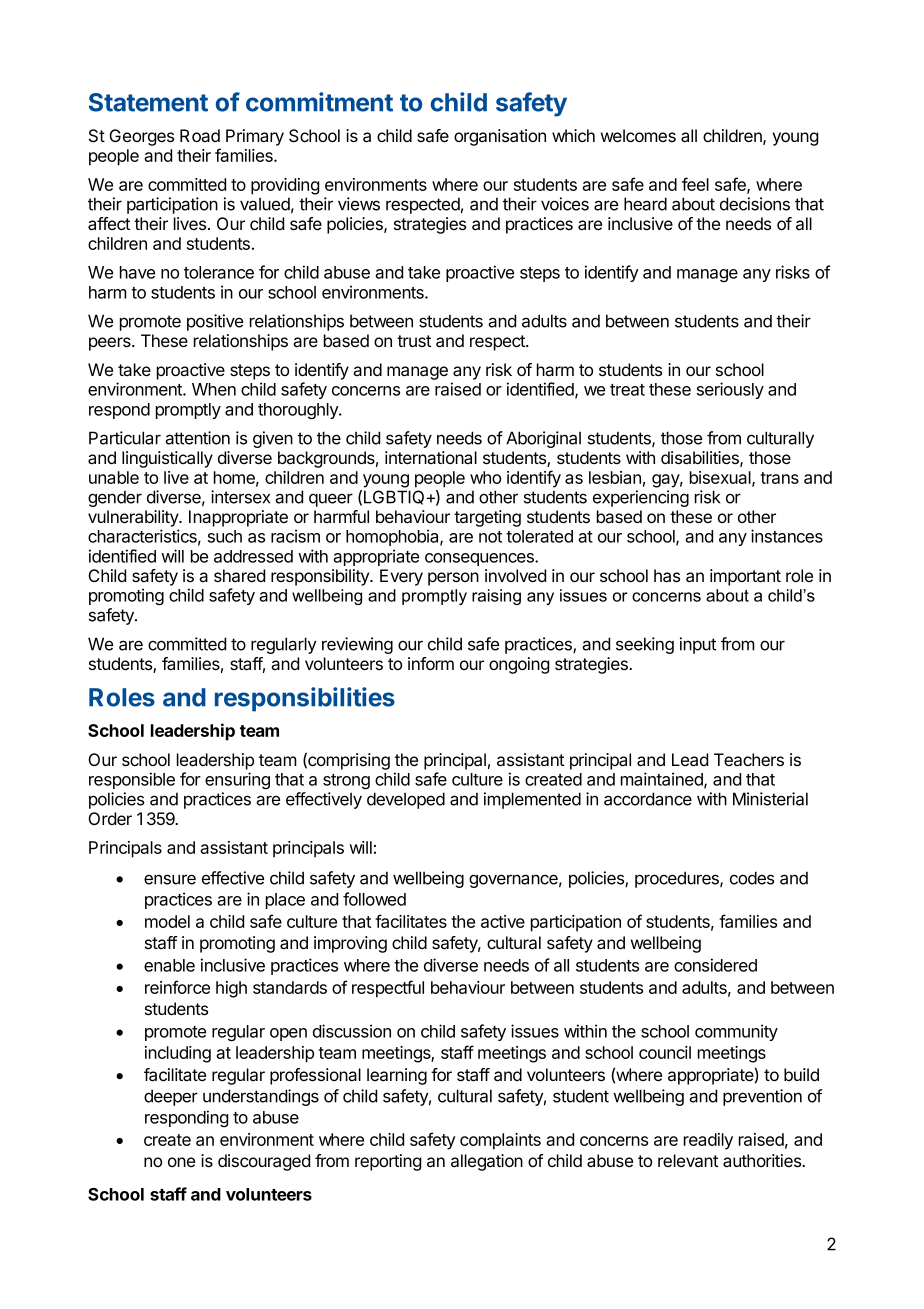  What do you see at coordinates (770, 799) in the screenshot?
I see `Ministerial` at bounding box center [770, 799].
